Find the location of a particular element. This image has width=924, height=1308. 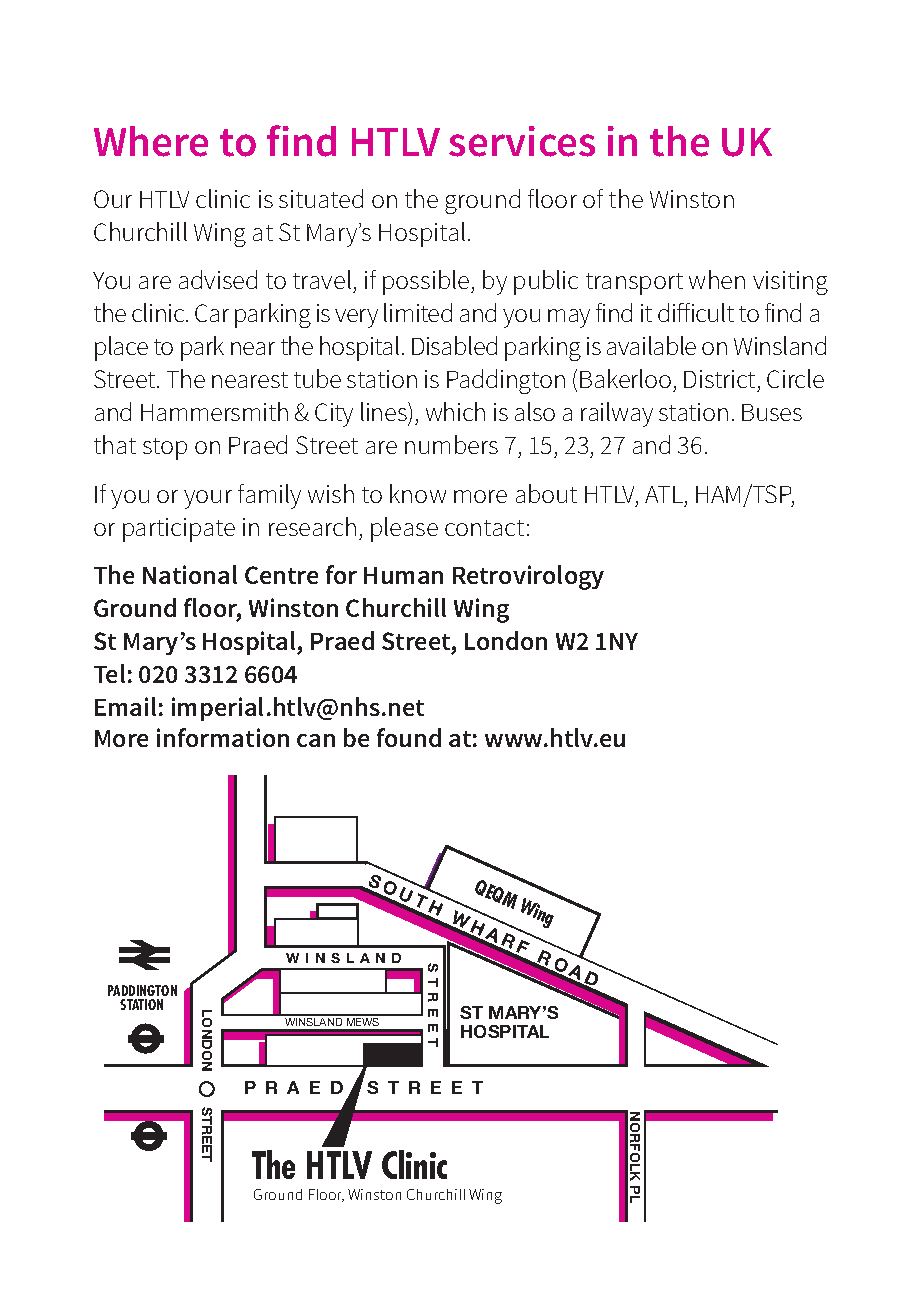

Buses is located at coordinates (772, 412).
